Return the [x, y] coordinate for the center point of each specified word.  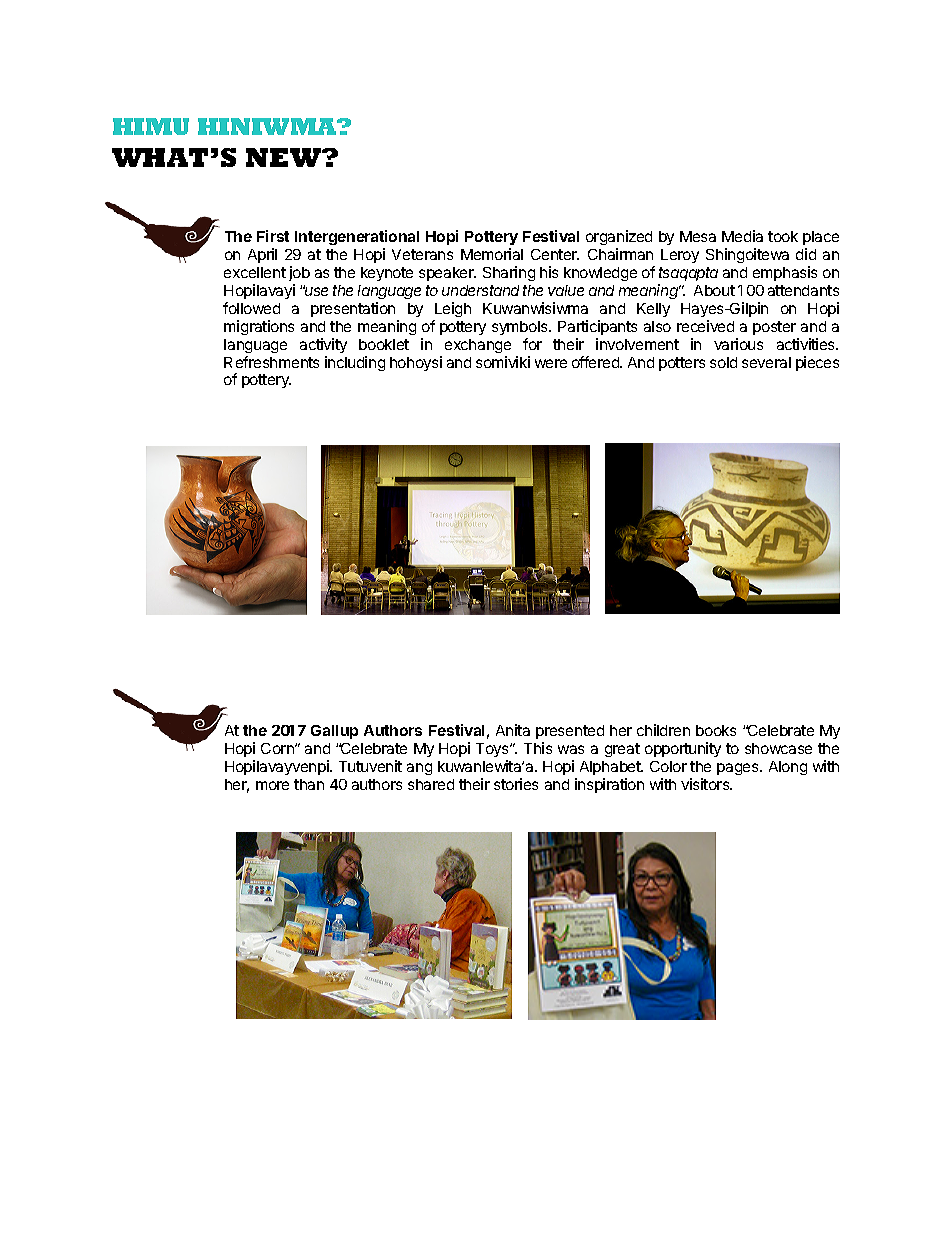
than [309, 784]
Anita [513, 730]
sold [723, 362]
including [355, 363]
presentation [353, 309]
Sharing [509, 273]
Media [742, 236]
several [766, 362]
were [551, 363]
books [716, 730]
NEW [284, 157]
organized [619, 239]
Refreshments [271, 362]
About [714, 290]
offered [596, 362]
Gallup [334, 732]
